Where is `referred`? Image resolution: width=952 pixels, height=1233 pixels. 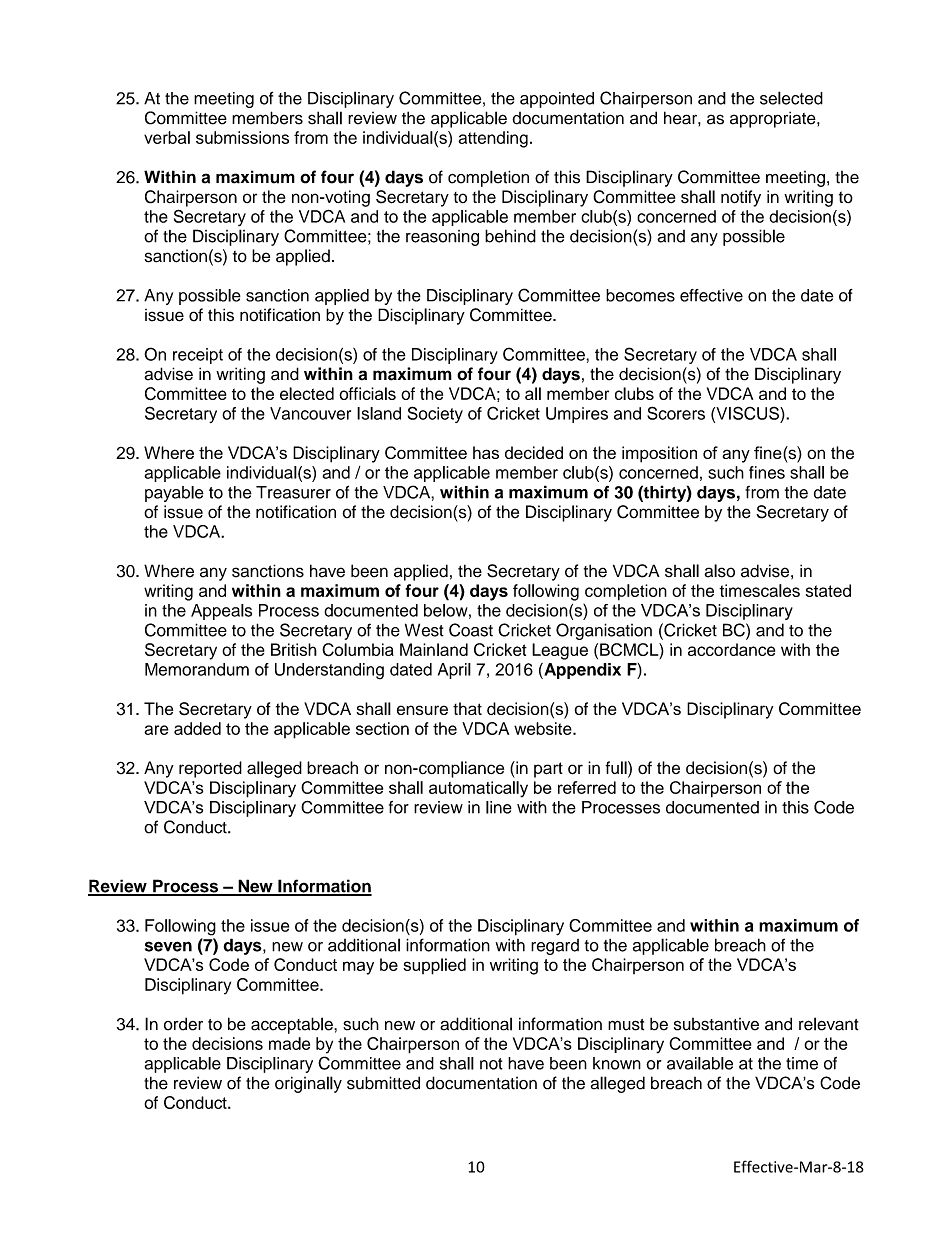 referred is located at coordinates (587, 787).
